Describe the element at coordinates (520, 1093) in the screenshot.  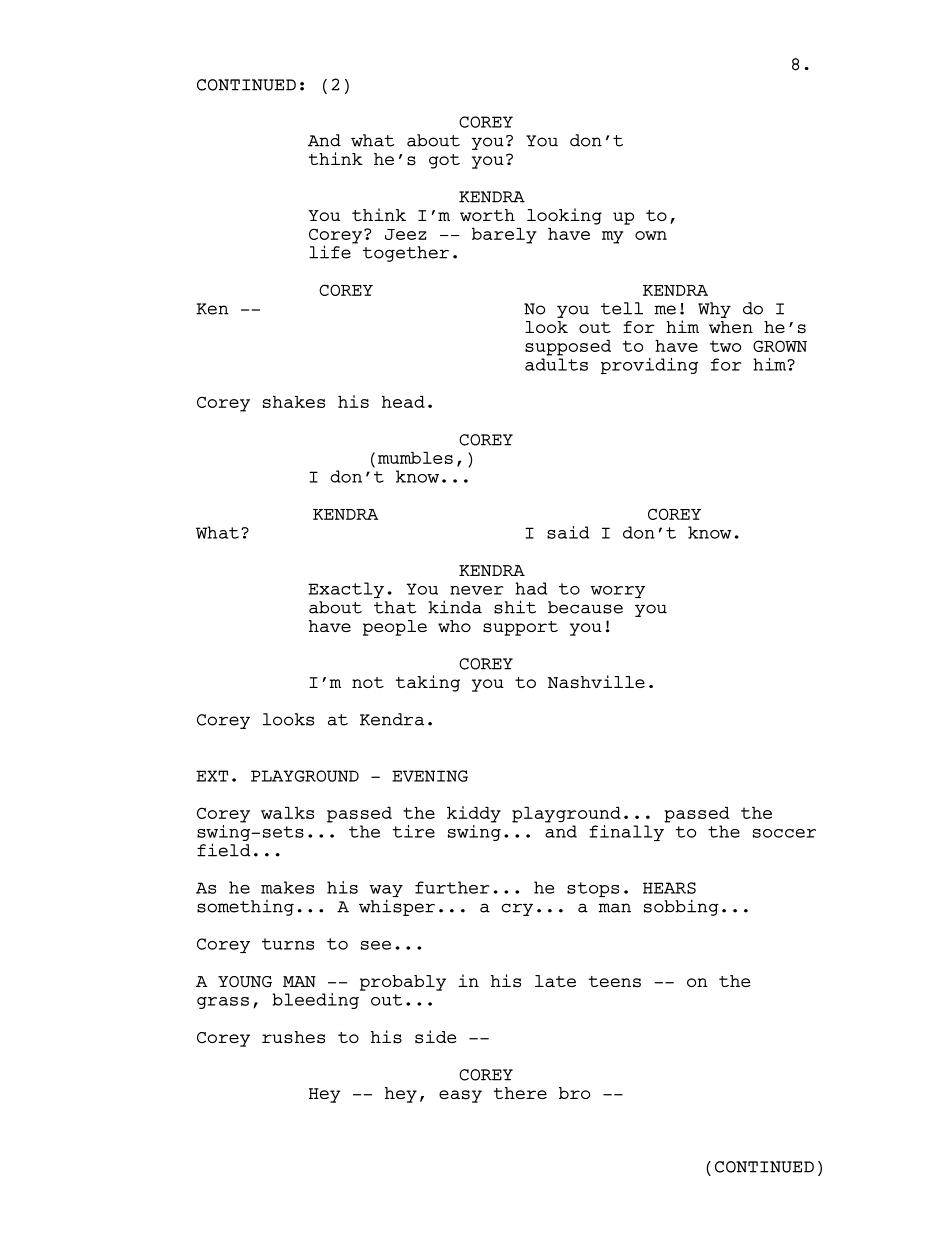
I see `there` at that location.
